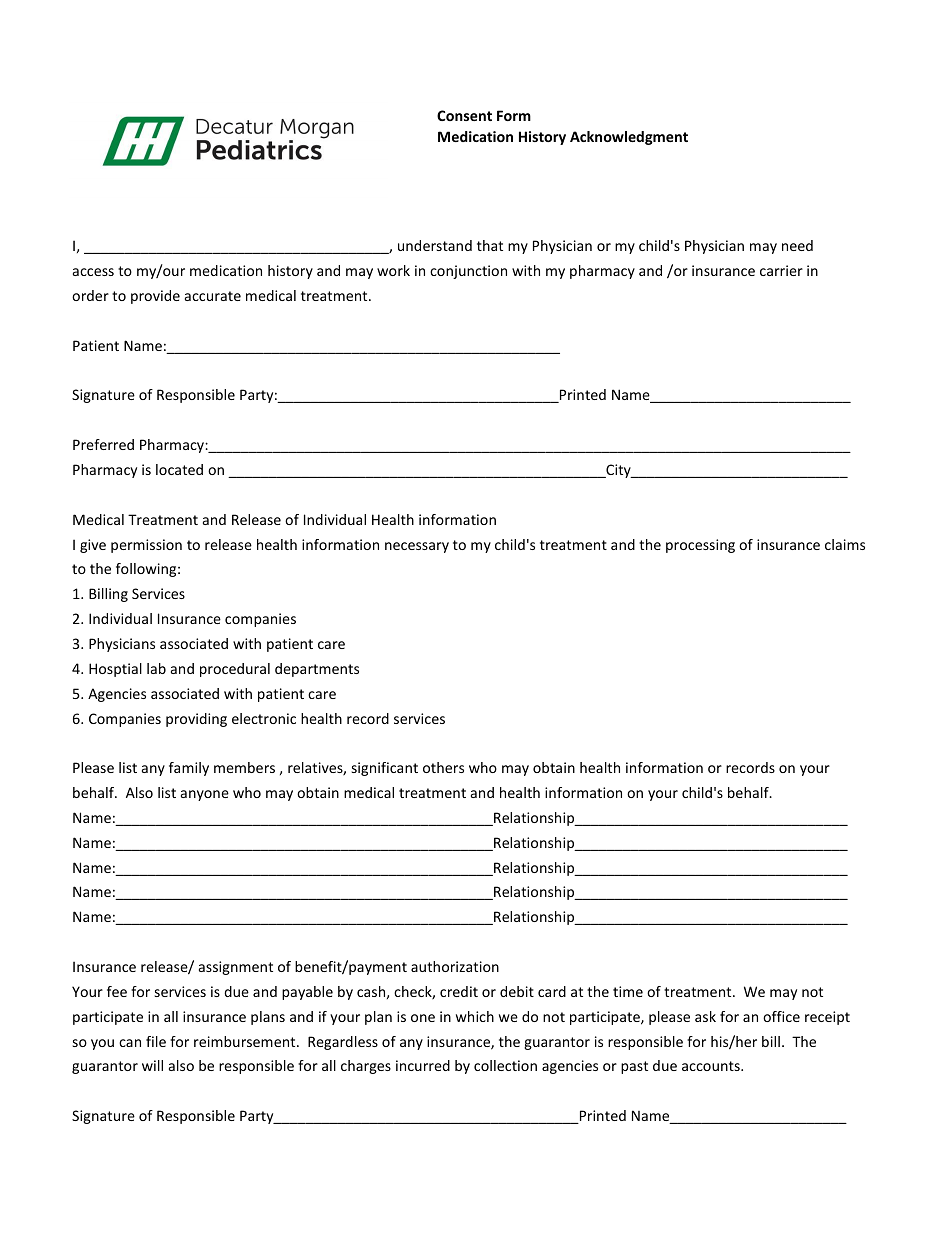  Describe the element at coordinates (146, 546) in the screenshot. I see `permission` at that location.
